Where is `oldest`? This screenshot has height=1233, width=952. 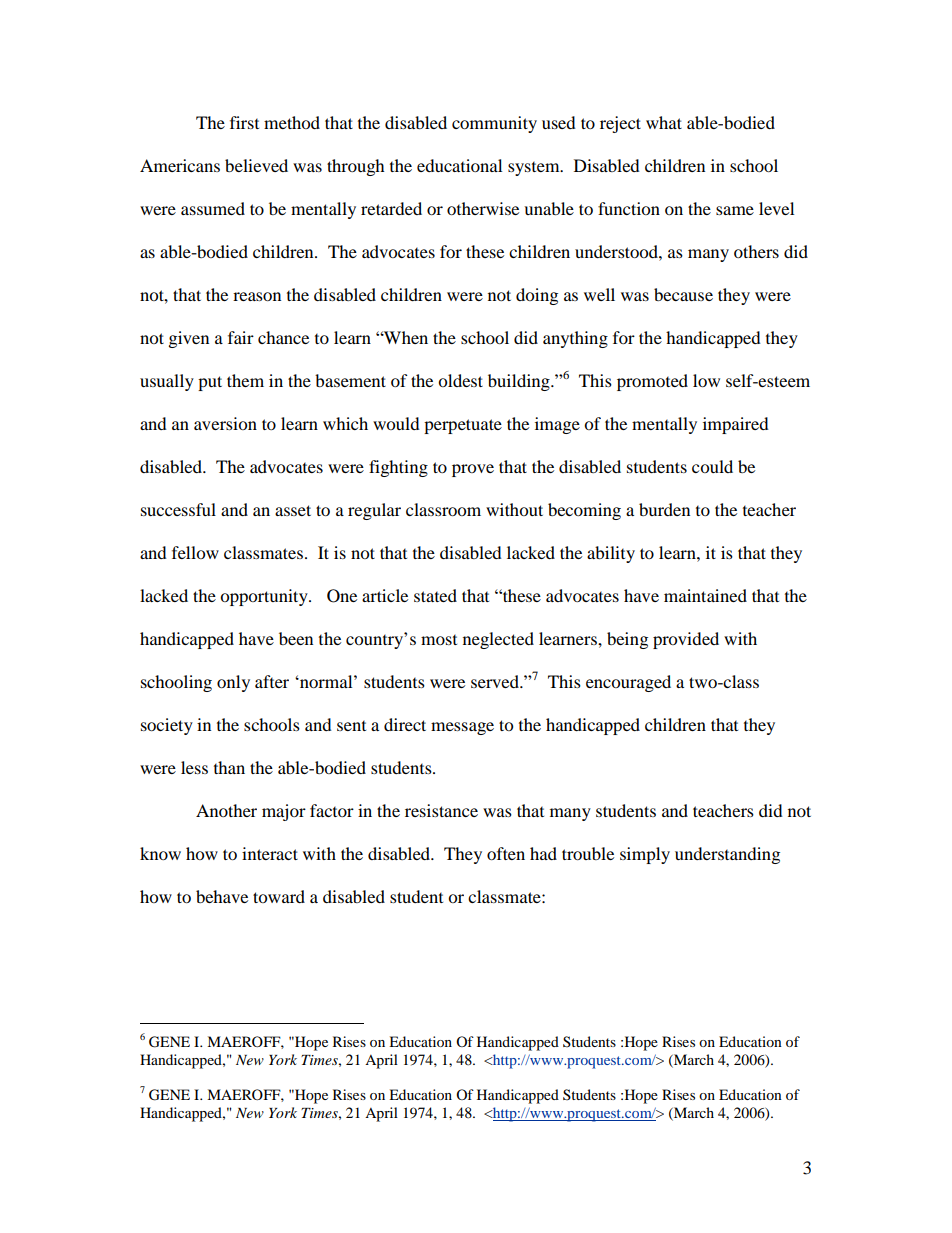 oldest is located at coordinates (460, 380).
